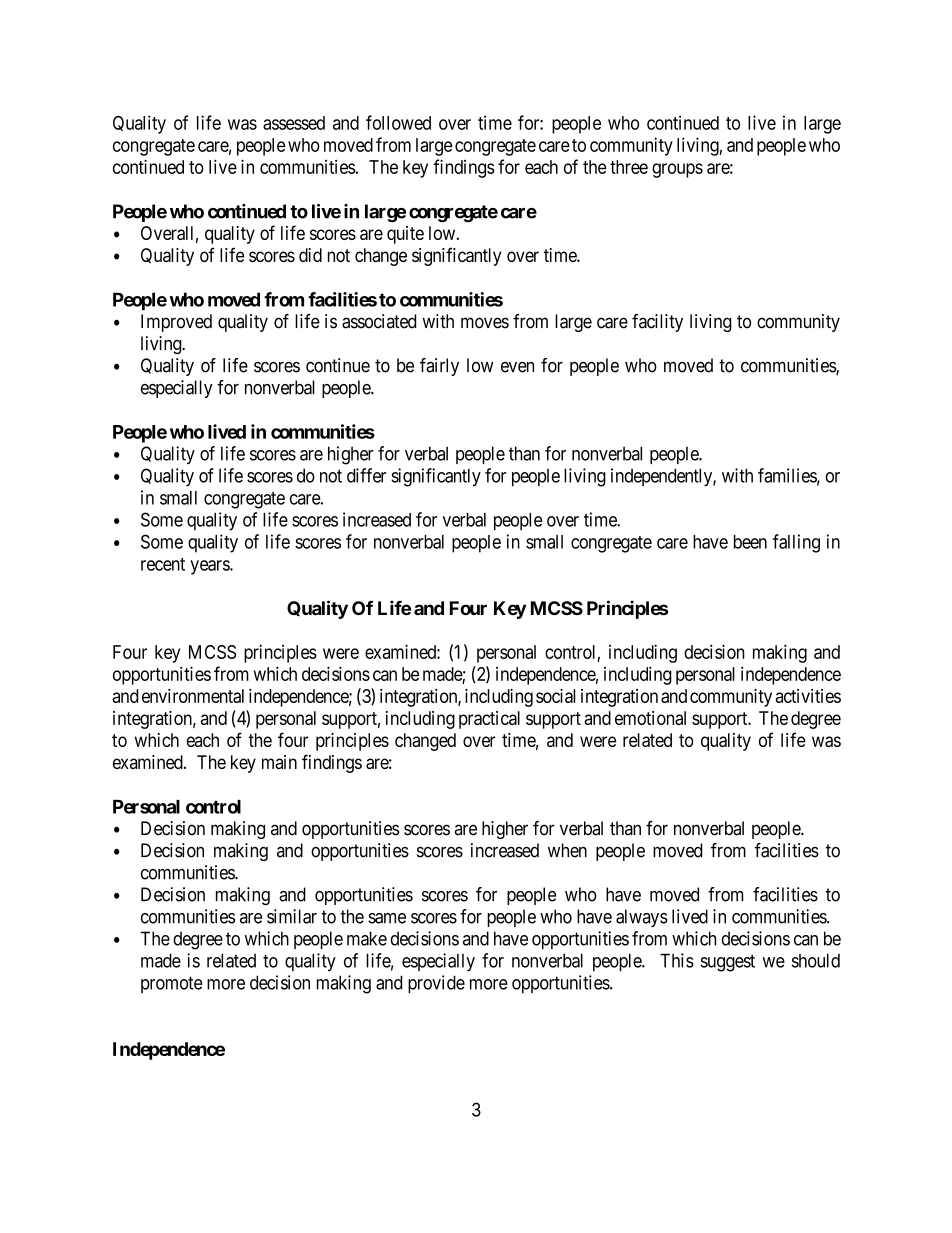 The height and width of the screenshot is (1233, 952). What do you see at coordinates (176, 323) in the screenshot?
I see `Improved` at bounding box center [176, 323].
